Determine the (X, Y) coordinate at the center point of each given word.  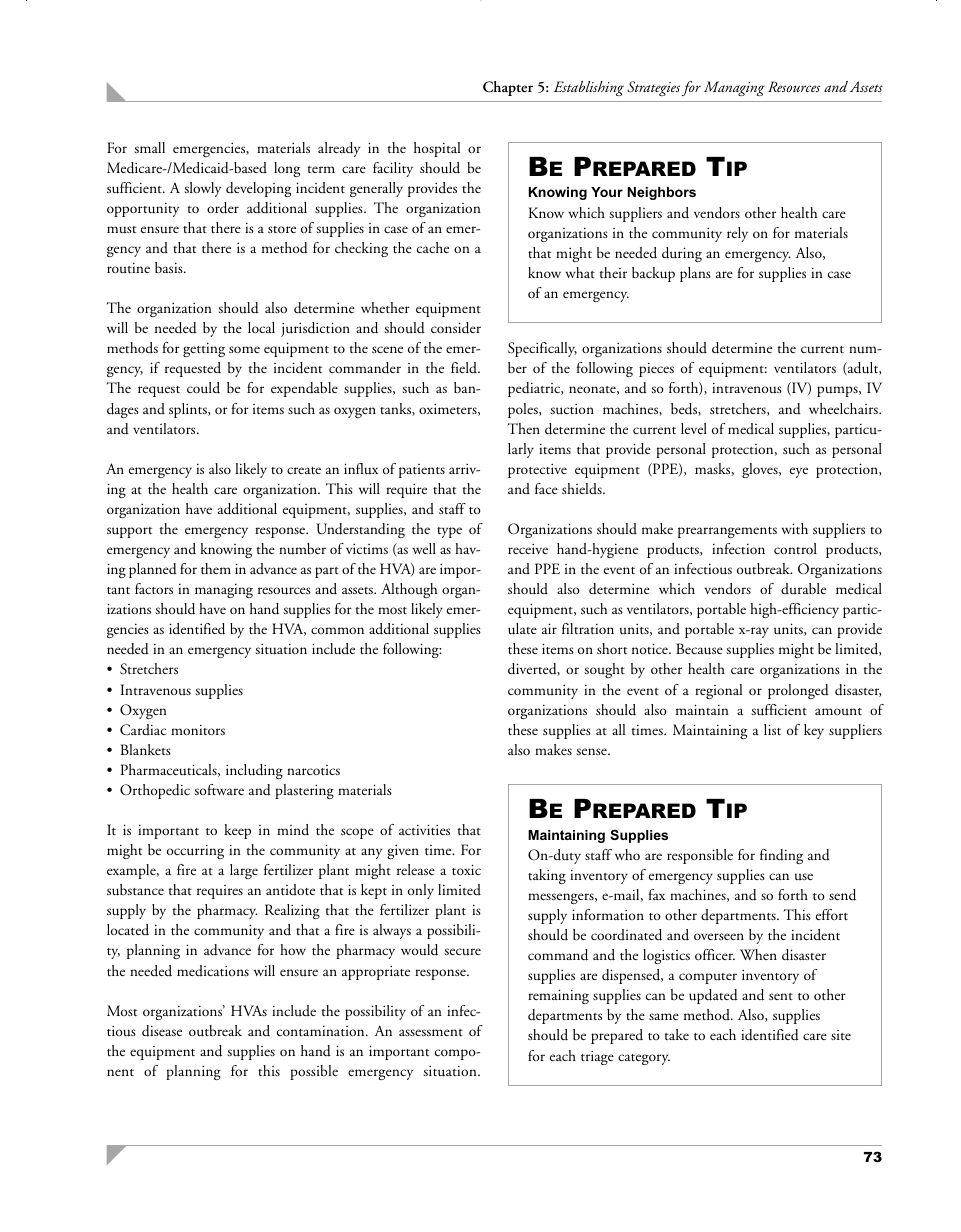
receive (528, 548)
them (216, 568)
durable (803, 588)
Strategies (653, 88)
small (149, 147)
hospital (437, 149)
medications (213, 970)
